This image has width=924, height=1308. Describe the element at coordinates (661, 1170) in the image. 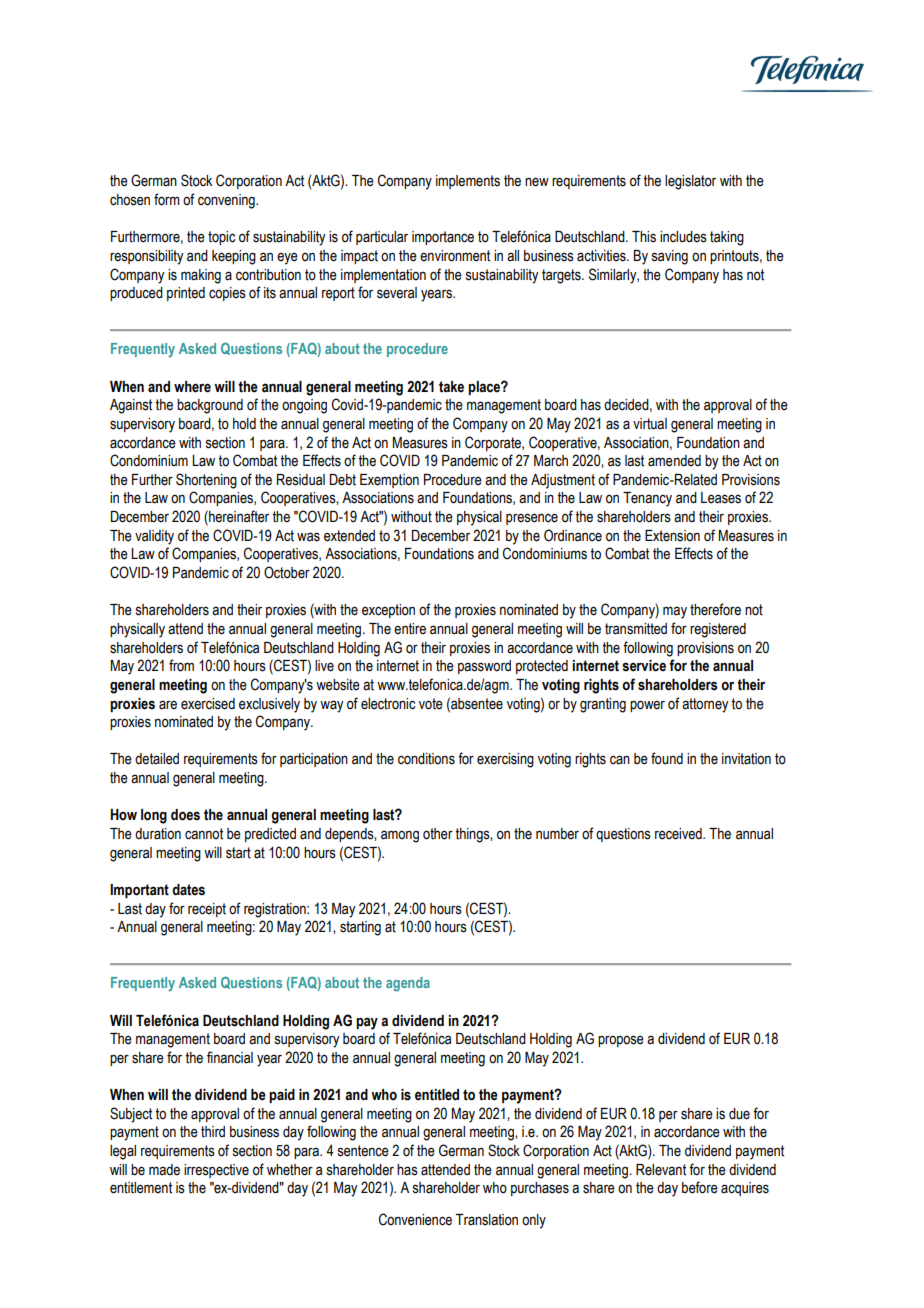

I see `Relevant` at that location.
